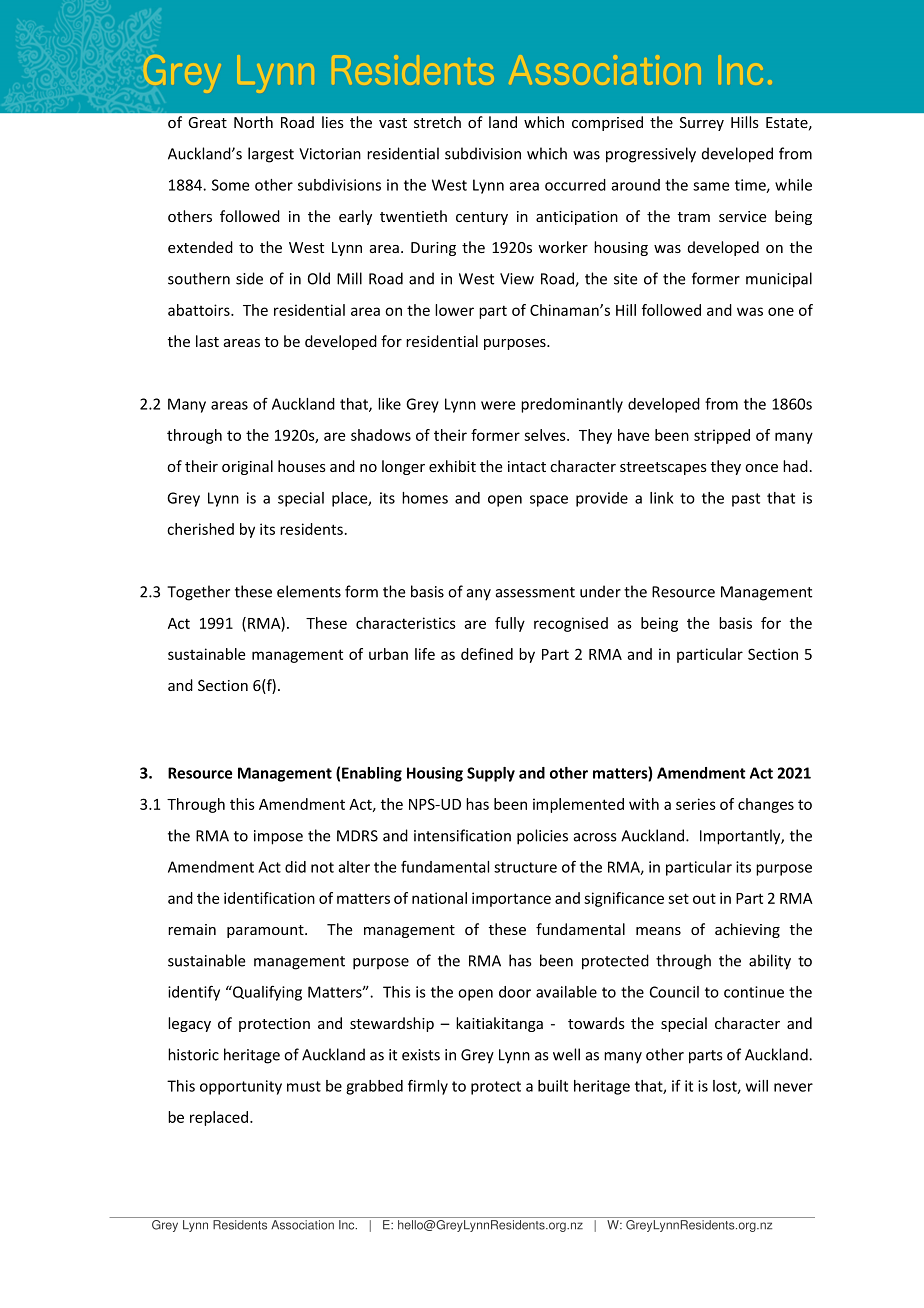 The width and height of the image is (924, 1308). What do you see at coordinates (498, 405) in the image?
I see `were` at bounding box center [498, 405].
